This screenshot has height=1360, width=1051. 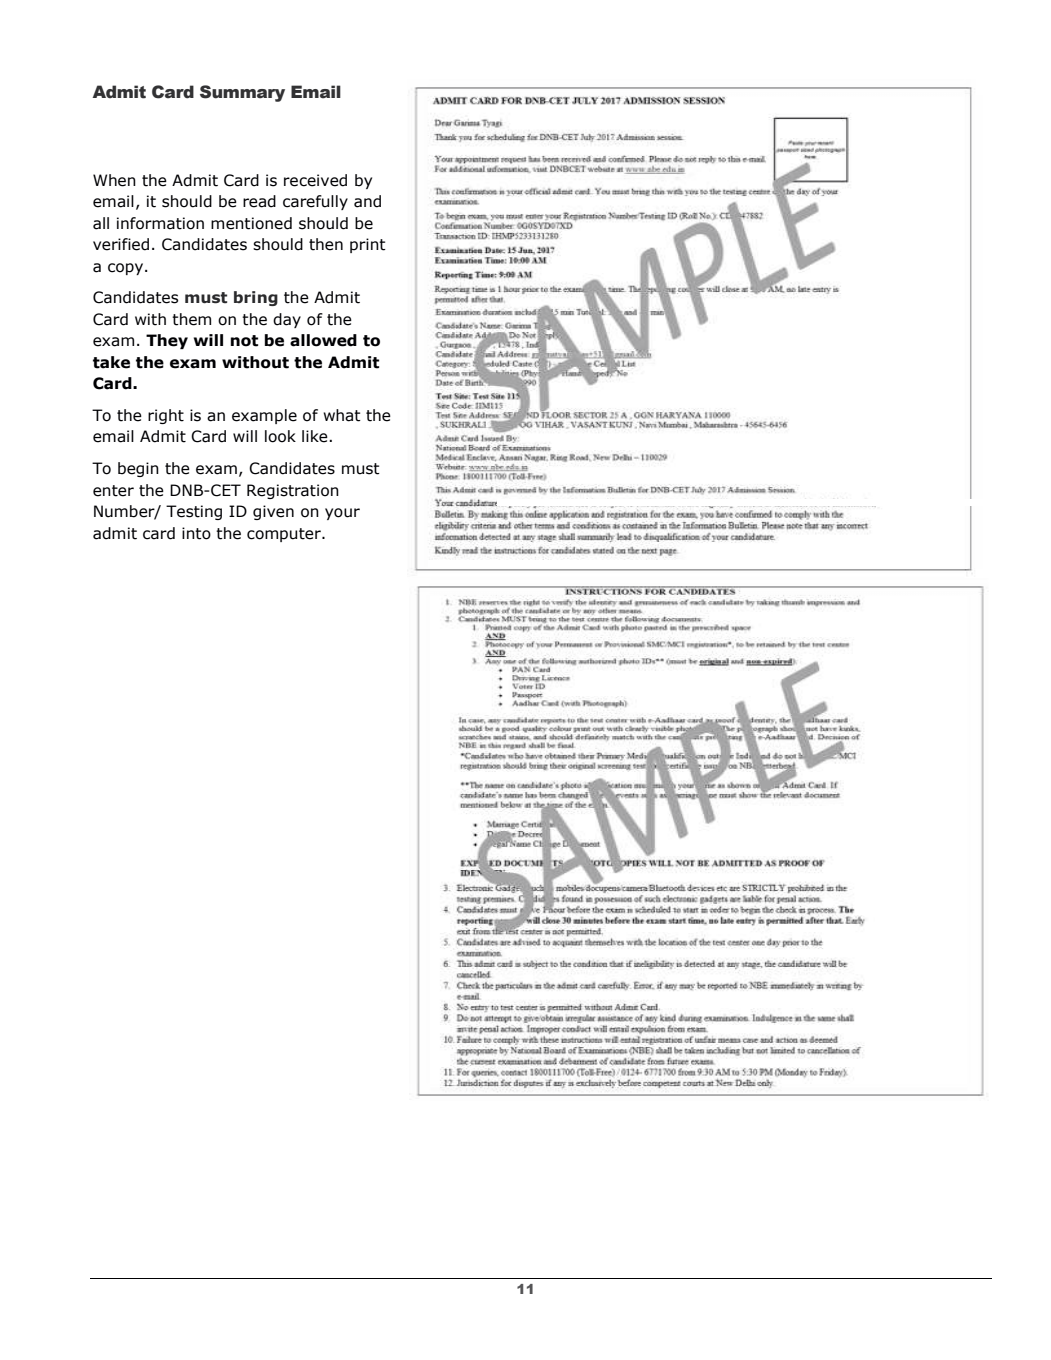 I want to click on They, so click(x=167, y=341).
